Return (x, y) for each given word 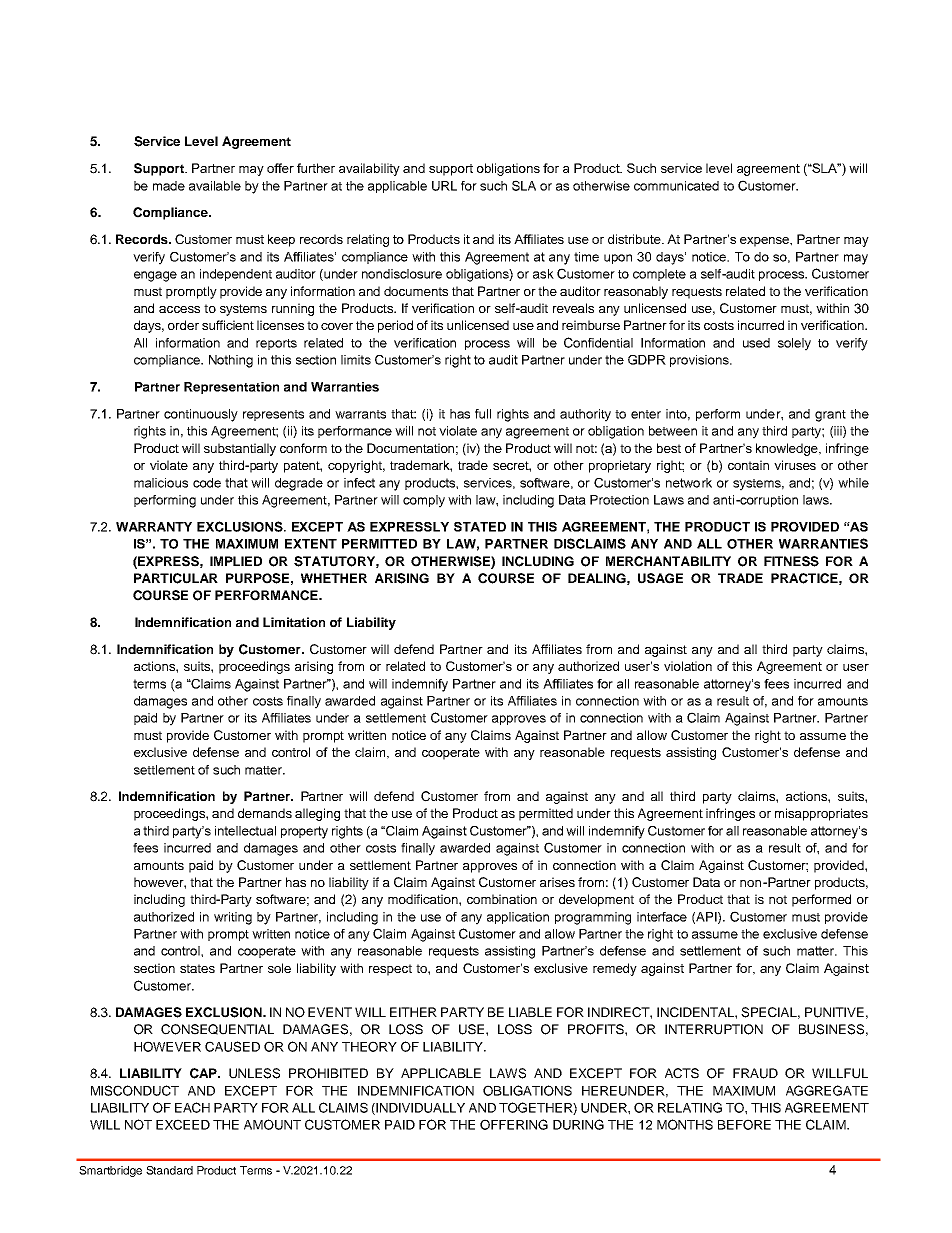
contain (748, 465)
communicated (676, 186)
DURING (578, 1124)
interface (662, 917)
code (207, 483)
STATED (480, 527)
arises (557, 882)
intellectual (245, 831)
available (215, 186)
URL (444, 186)
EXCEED (183, 1124)
